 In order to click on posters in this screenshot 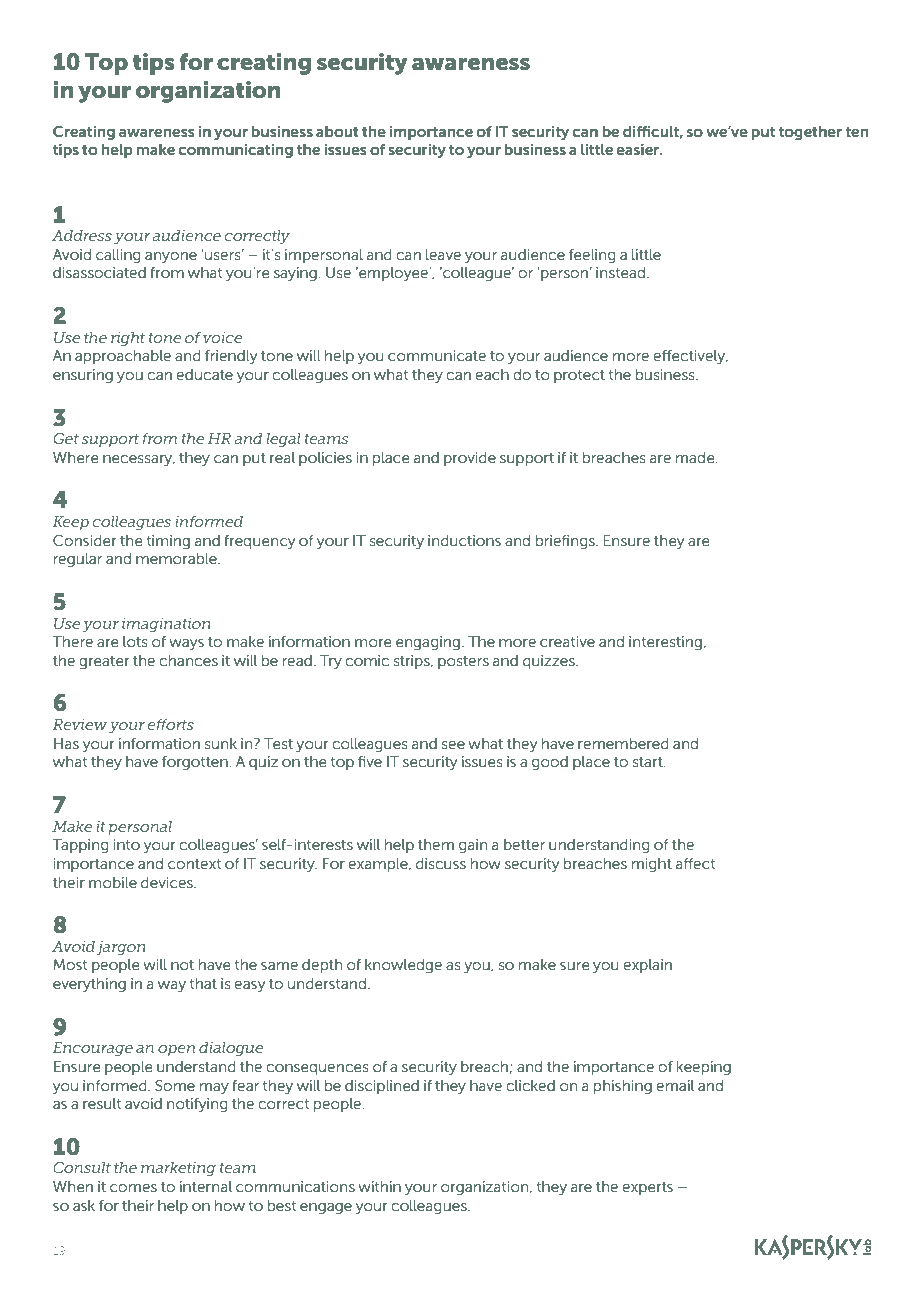, I will do `click(463, 662)`.
